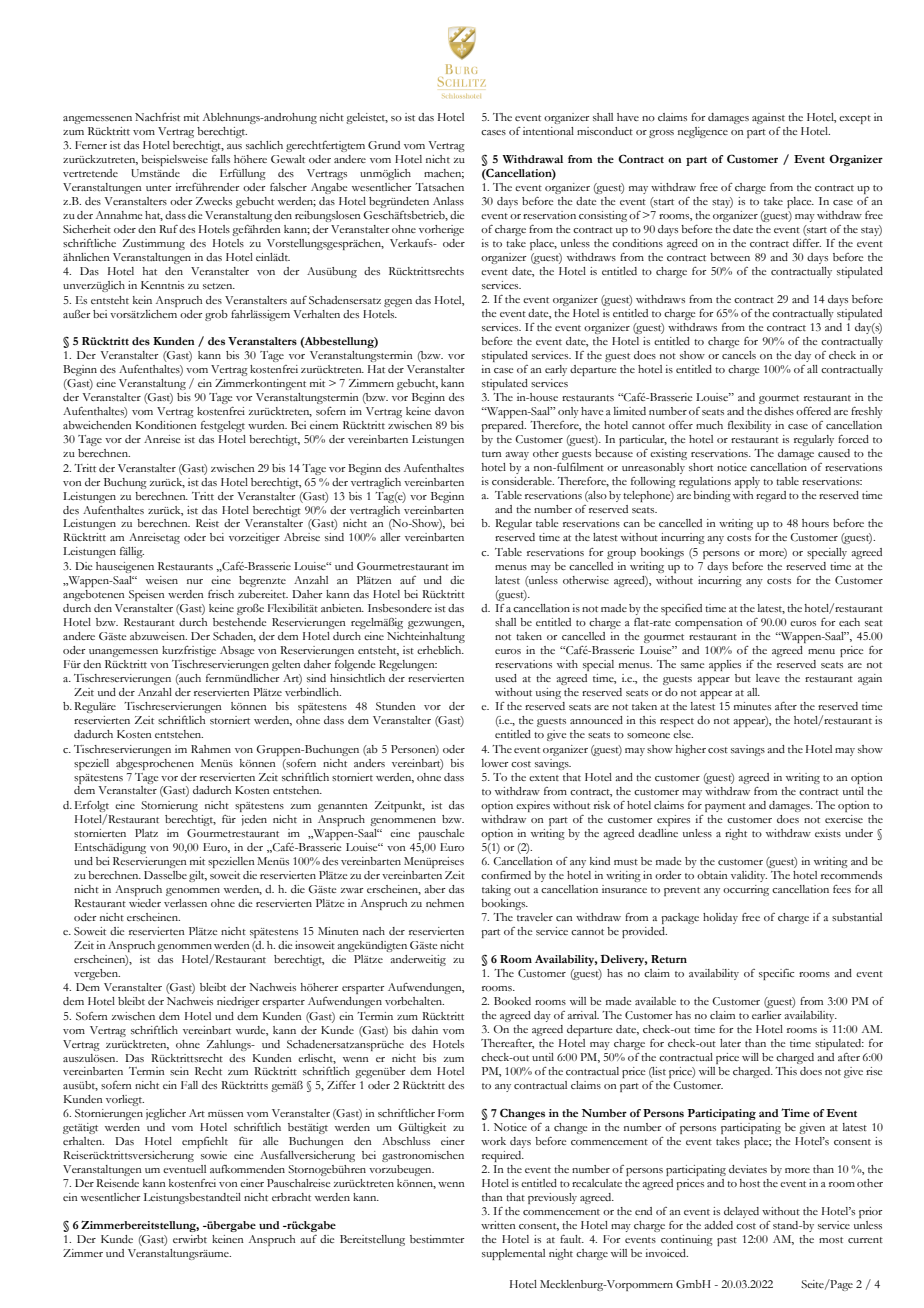 Image resolution: width=924 pixels, height=1308 pixels. Describe the element at coordinates (548, 131) in the screenshot. I see `intentional` at that location.
